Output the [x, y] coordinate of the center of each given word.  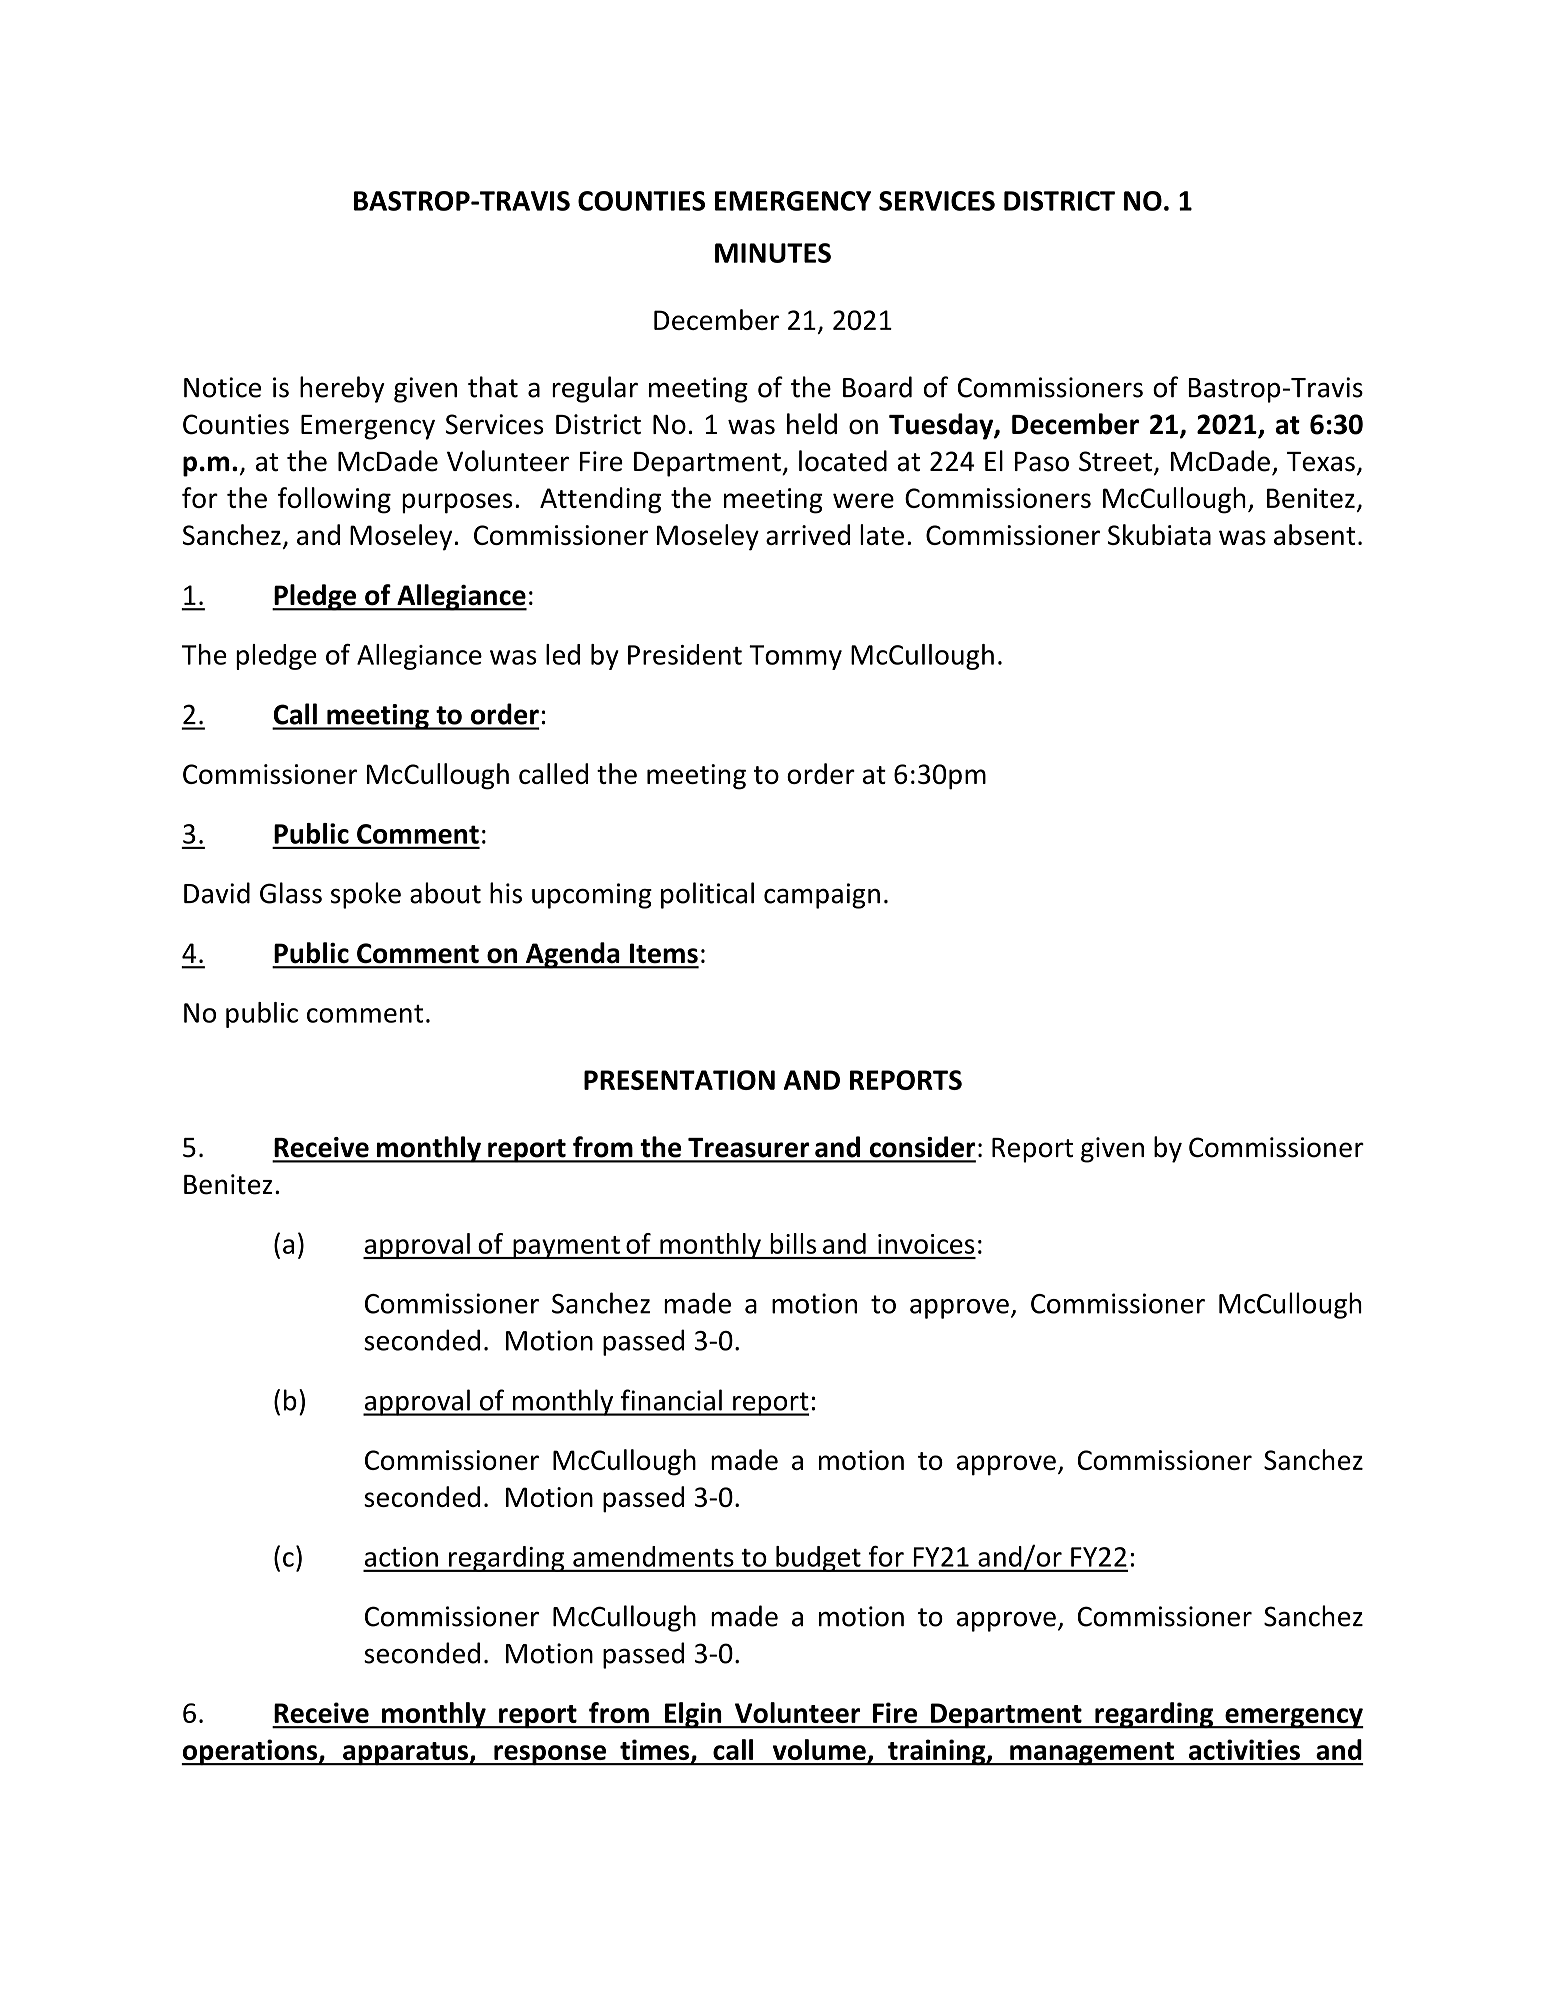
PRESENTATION [679, 1080]
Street [1115, 461]
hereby [342, 389]
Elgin [693, 1715]
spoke [366, 895]
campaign [822, 896]
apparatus [405, 1754]
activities [1244, 1749]
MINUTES [773, 253]
